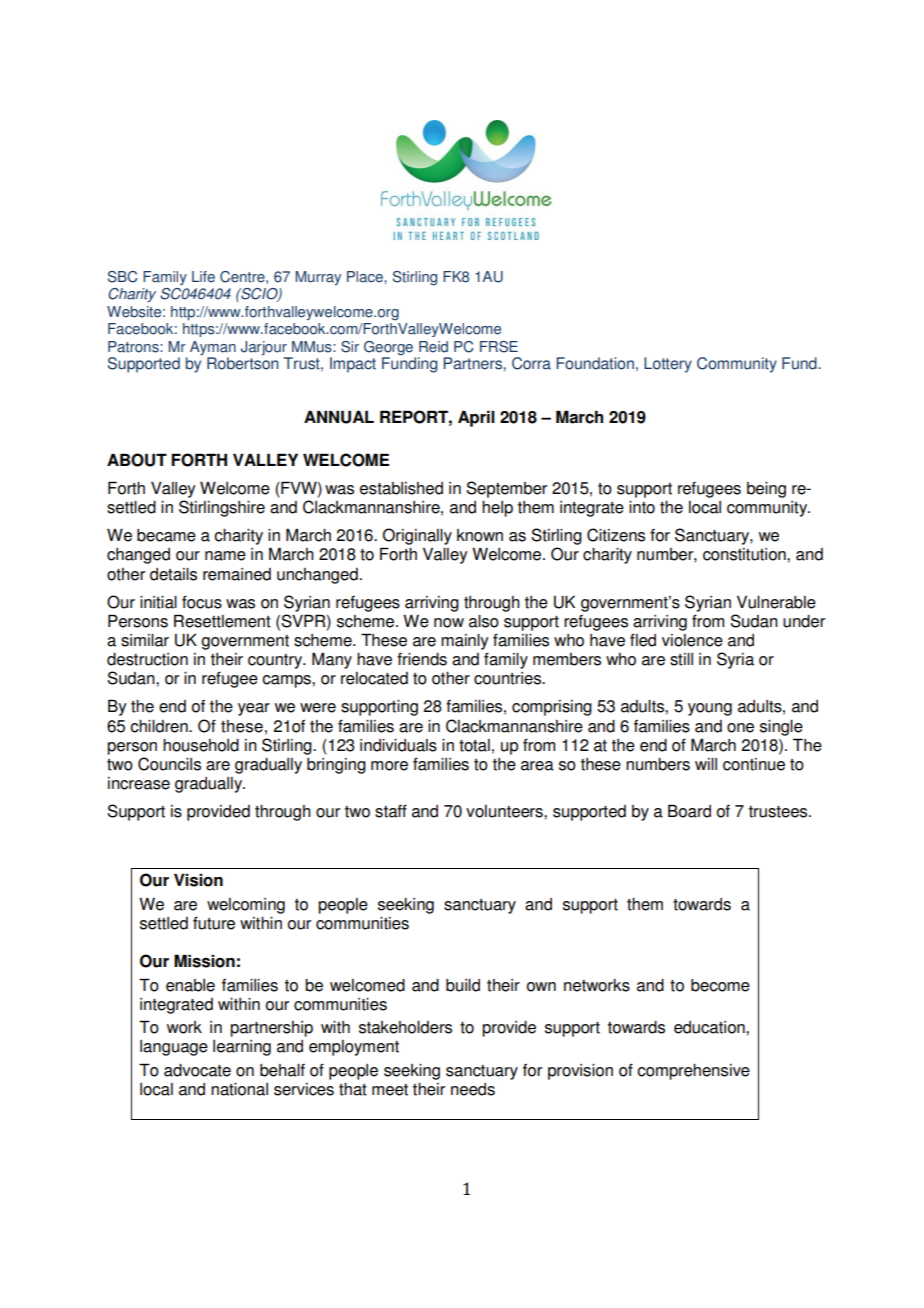 The height and width of the screenshot is (1308, 924). Describe the element at coordinates (433, 347) in the screenshot. I see `Reid` at that location.
